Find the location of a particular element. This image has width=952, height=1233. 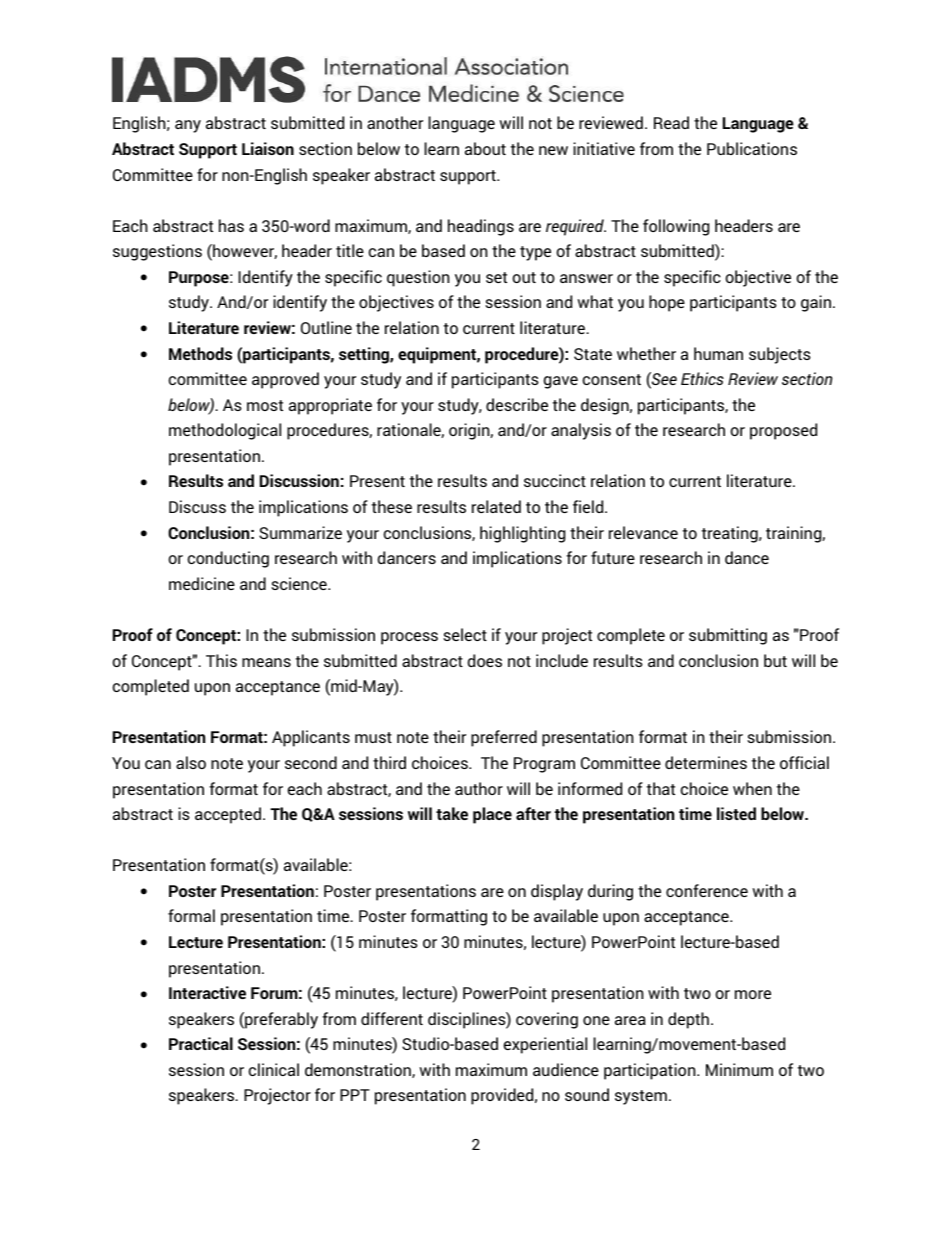

gave is located at coordinates (561, 382).
